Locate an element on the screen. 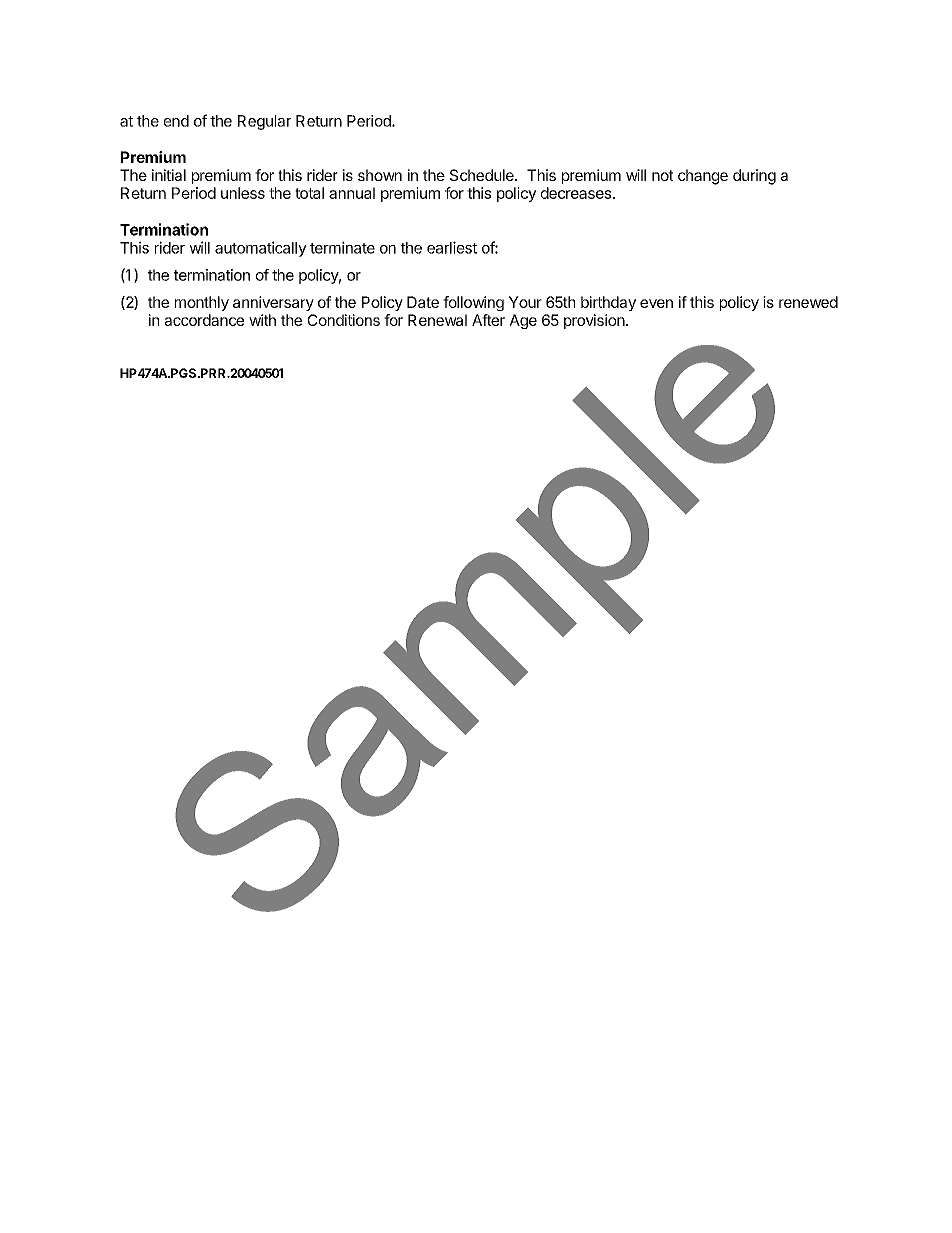 The width and height of the screenshot is (952, 1233). with is located at coordinates (262, 320).
